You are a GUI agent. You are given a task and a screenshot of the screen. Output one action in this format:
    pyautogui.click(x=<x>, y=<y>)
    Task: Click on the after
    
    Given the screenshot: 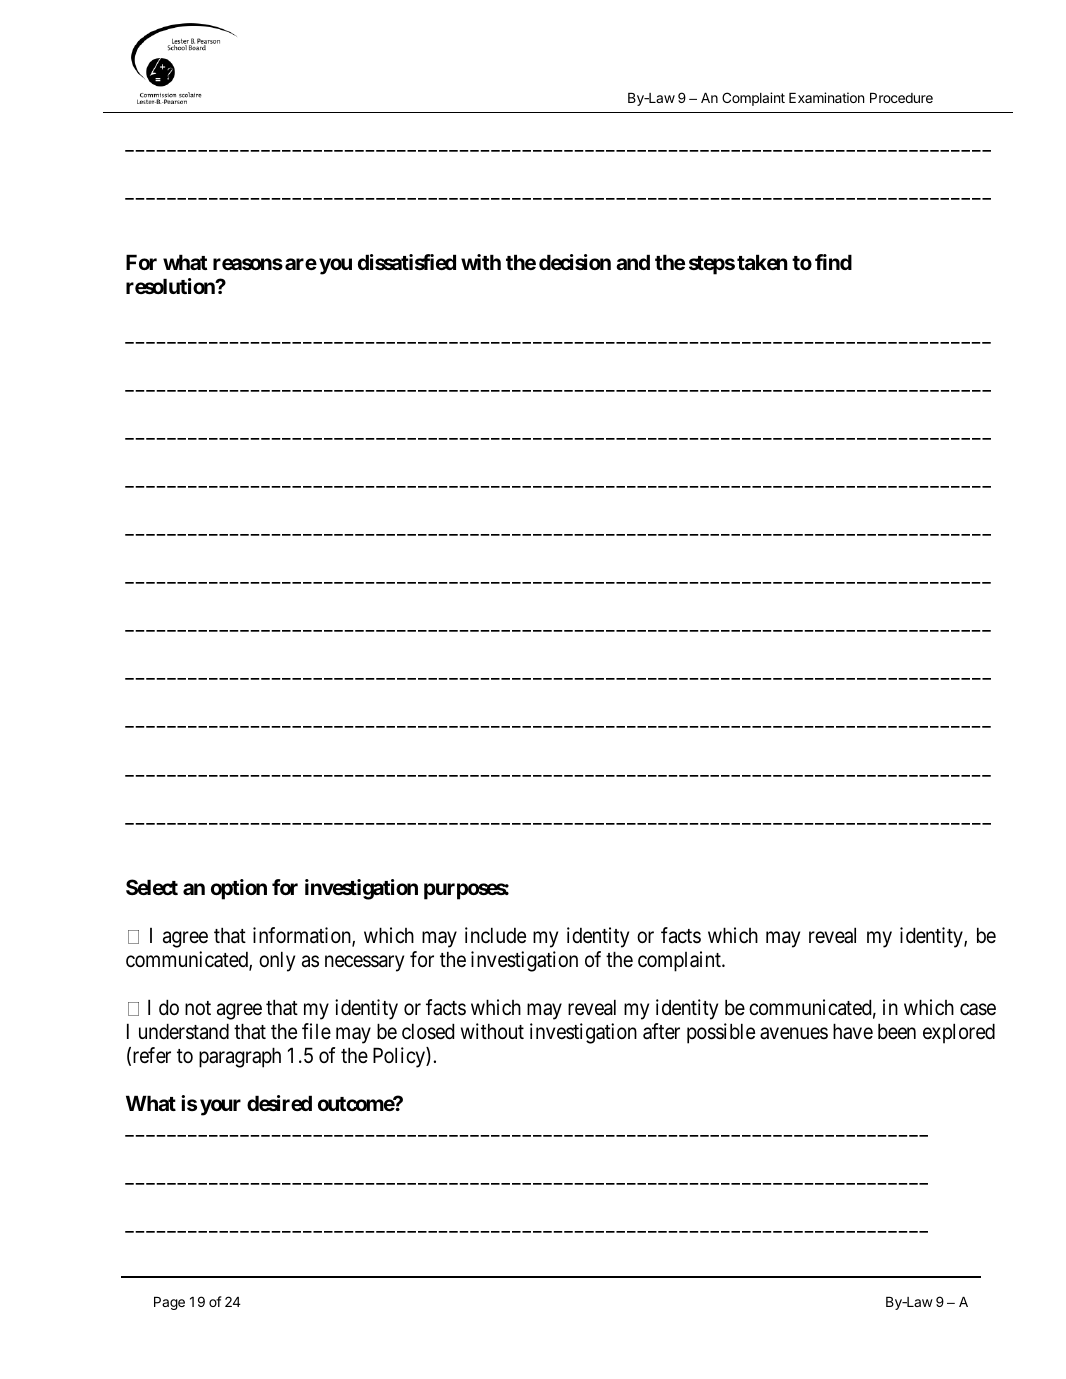 What is the action you would take?
    pyautogui.click(x=661, y=1031)
